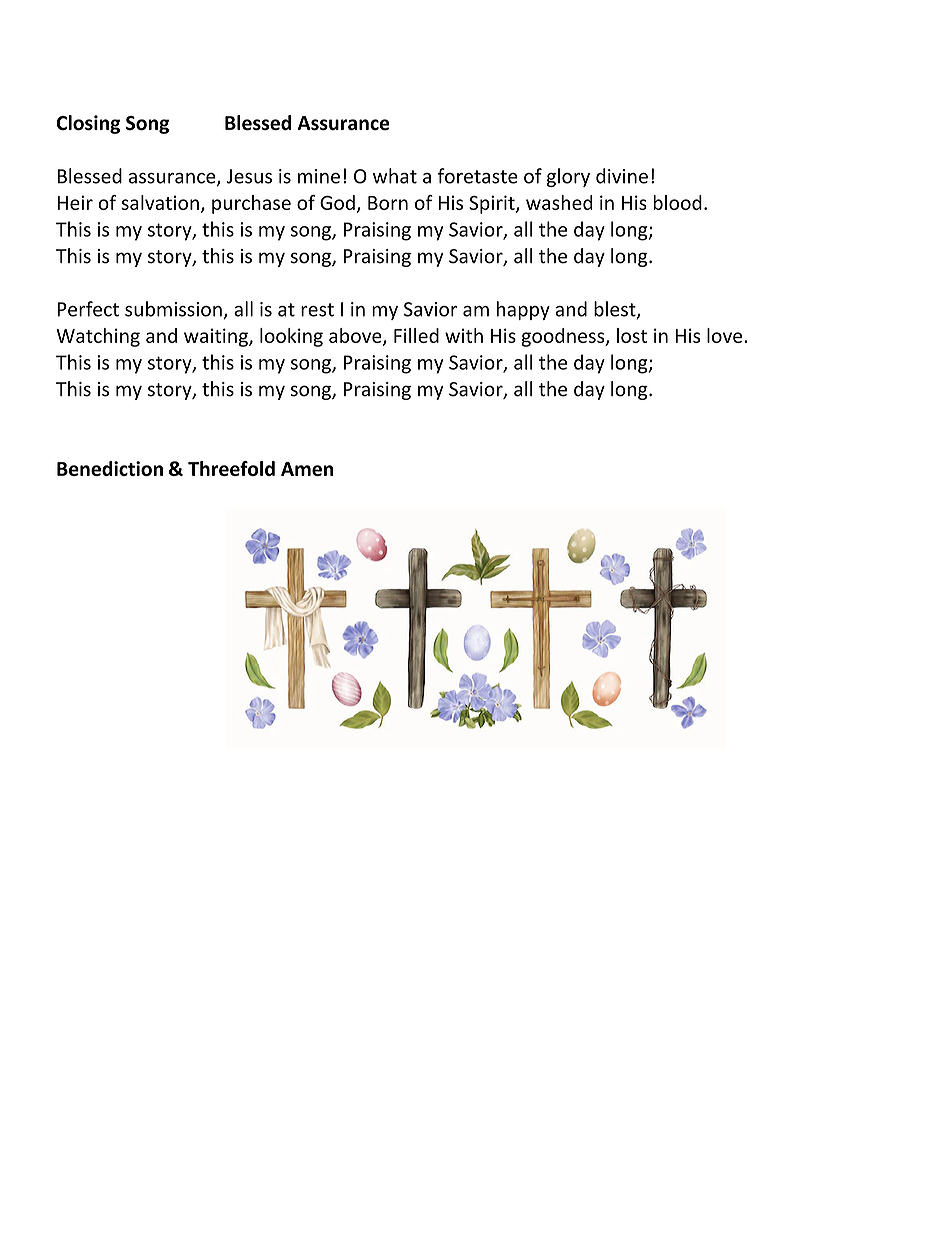  What do you see at coordinates (622, 176) in the document?
I see `divine` at bounding box center [622, 176].
